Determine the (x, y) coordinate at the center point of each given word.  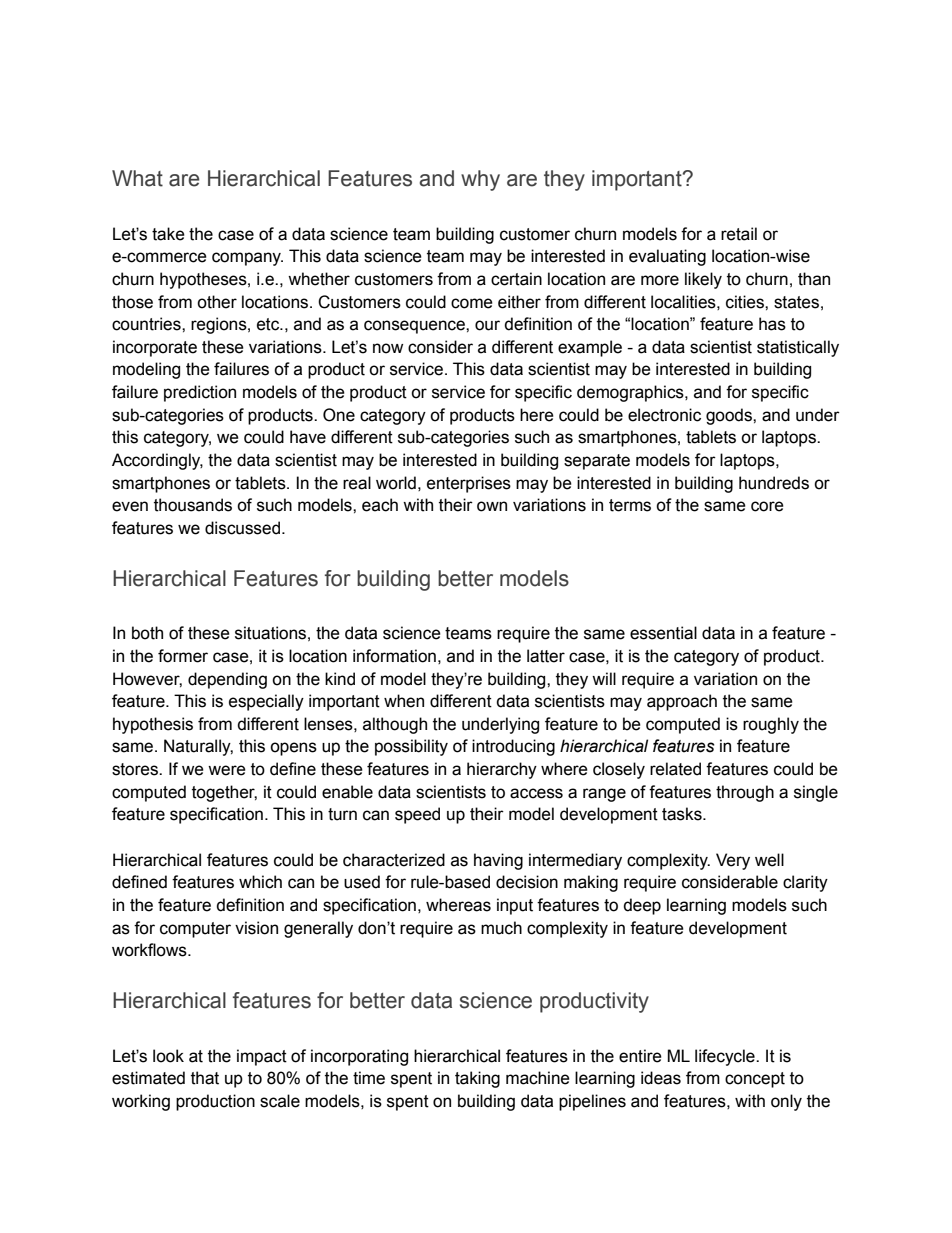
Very (733, 861)
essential (663, 633)
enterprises (469, 484)
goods (730, 416)
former (183, 656)
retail (739, 234)
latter (546, 656)
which (260, 882)
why (480, 180)
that (205, 1078)
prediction (200, 393)
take (168, 234)
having (498, 861)
